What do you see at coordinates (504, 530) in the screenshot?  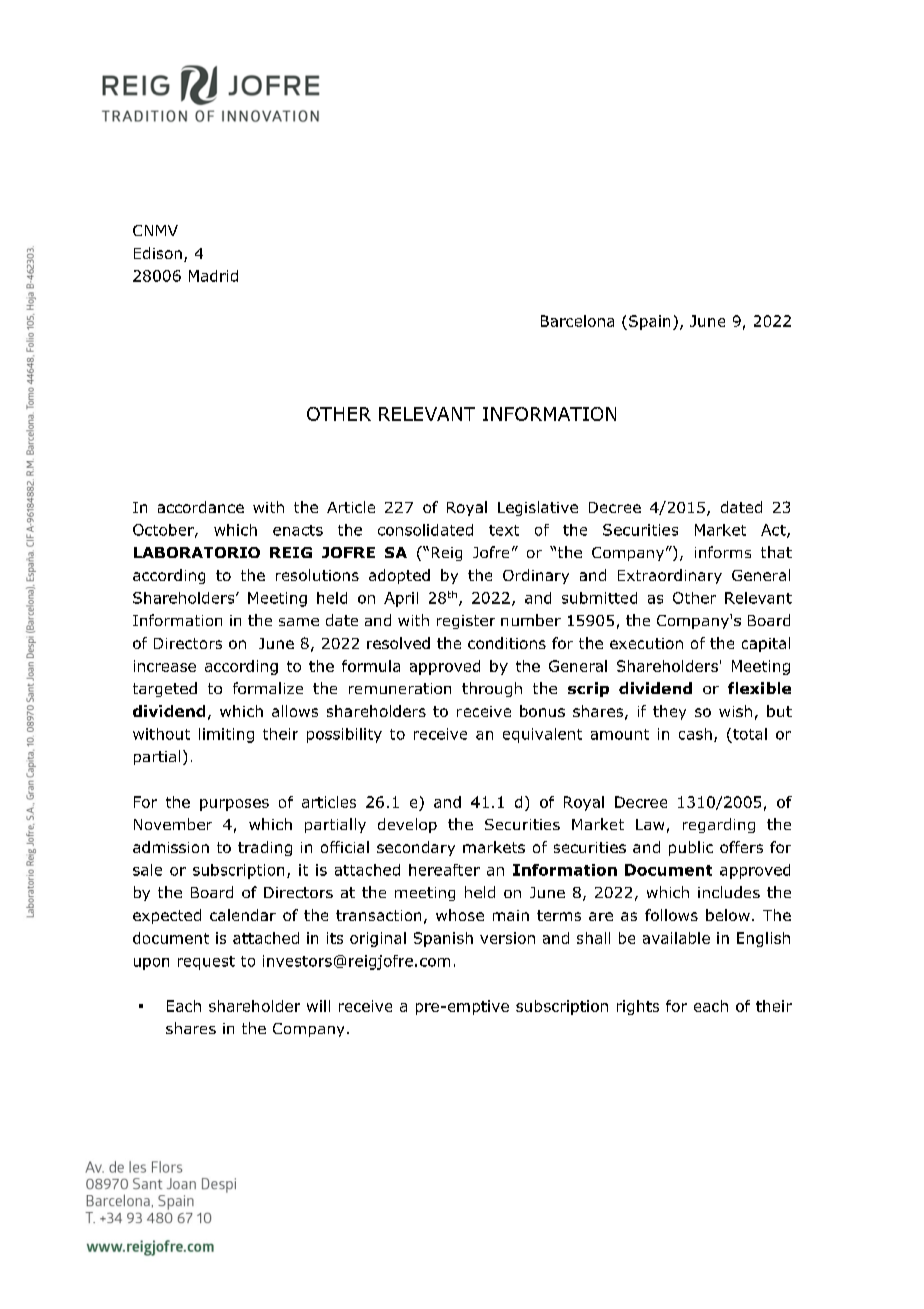 I see `text` at bounding box center [504, 530].
